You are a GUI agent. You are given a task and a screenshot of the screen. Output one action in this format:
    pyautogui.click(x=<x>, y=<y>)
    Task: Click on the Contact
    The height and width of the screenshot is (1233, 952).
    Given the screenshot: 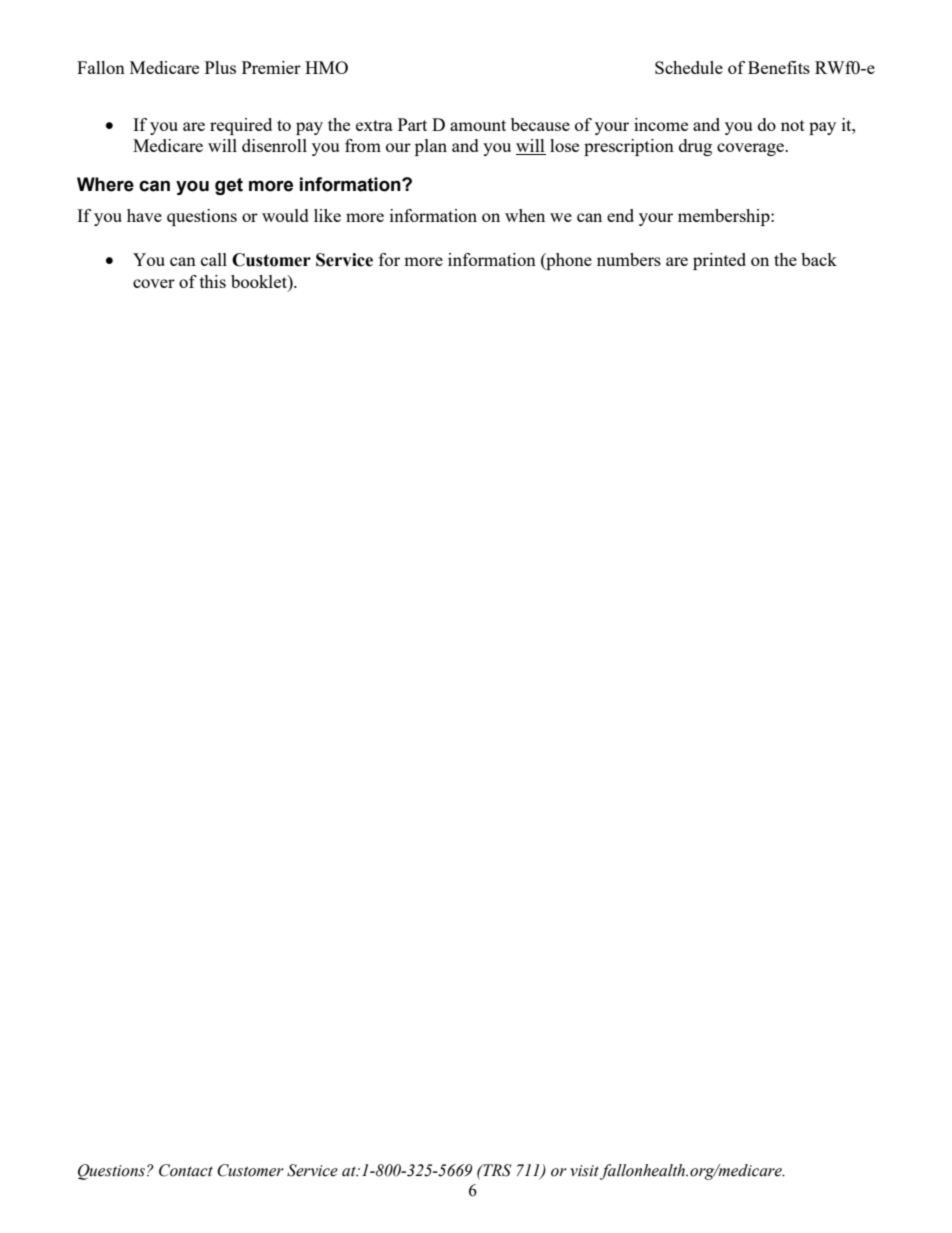 What is the action you would take?
    pyautogui.click(x=186, y=1170)
